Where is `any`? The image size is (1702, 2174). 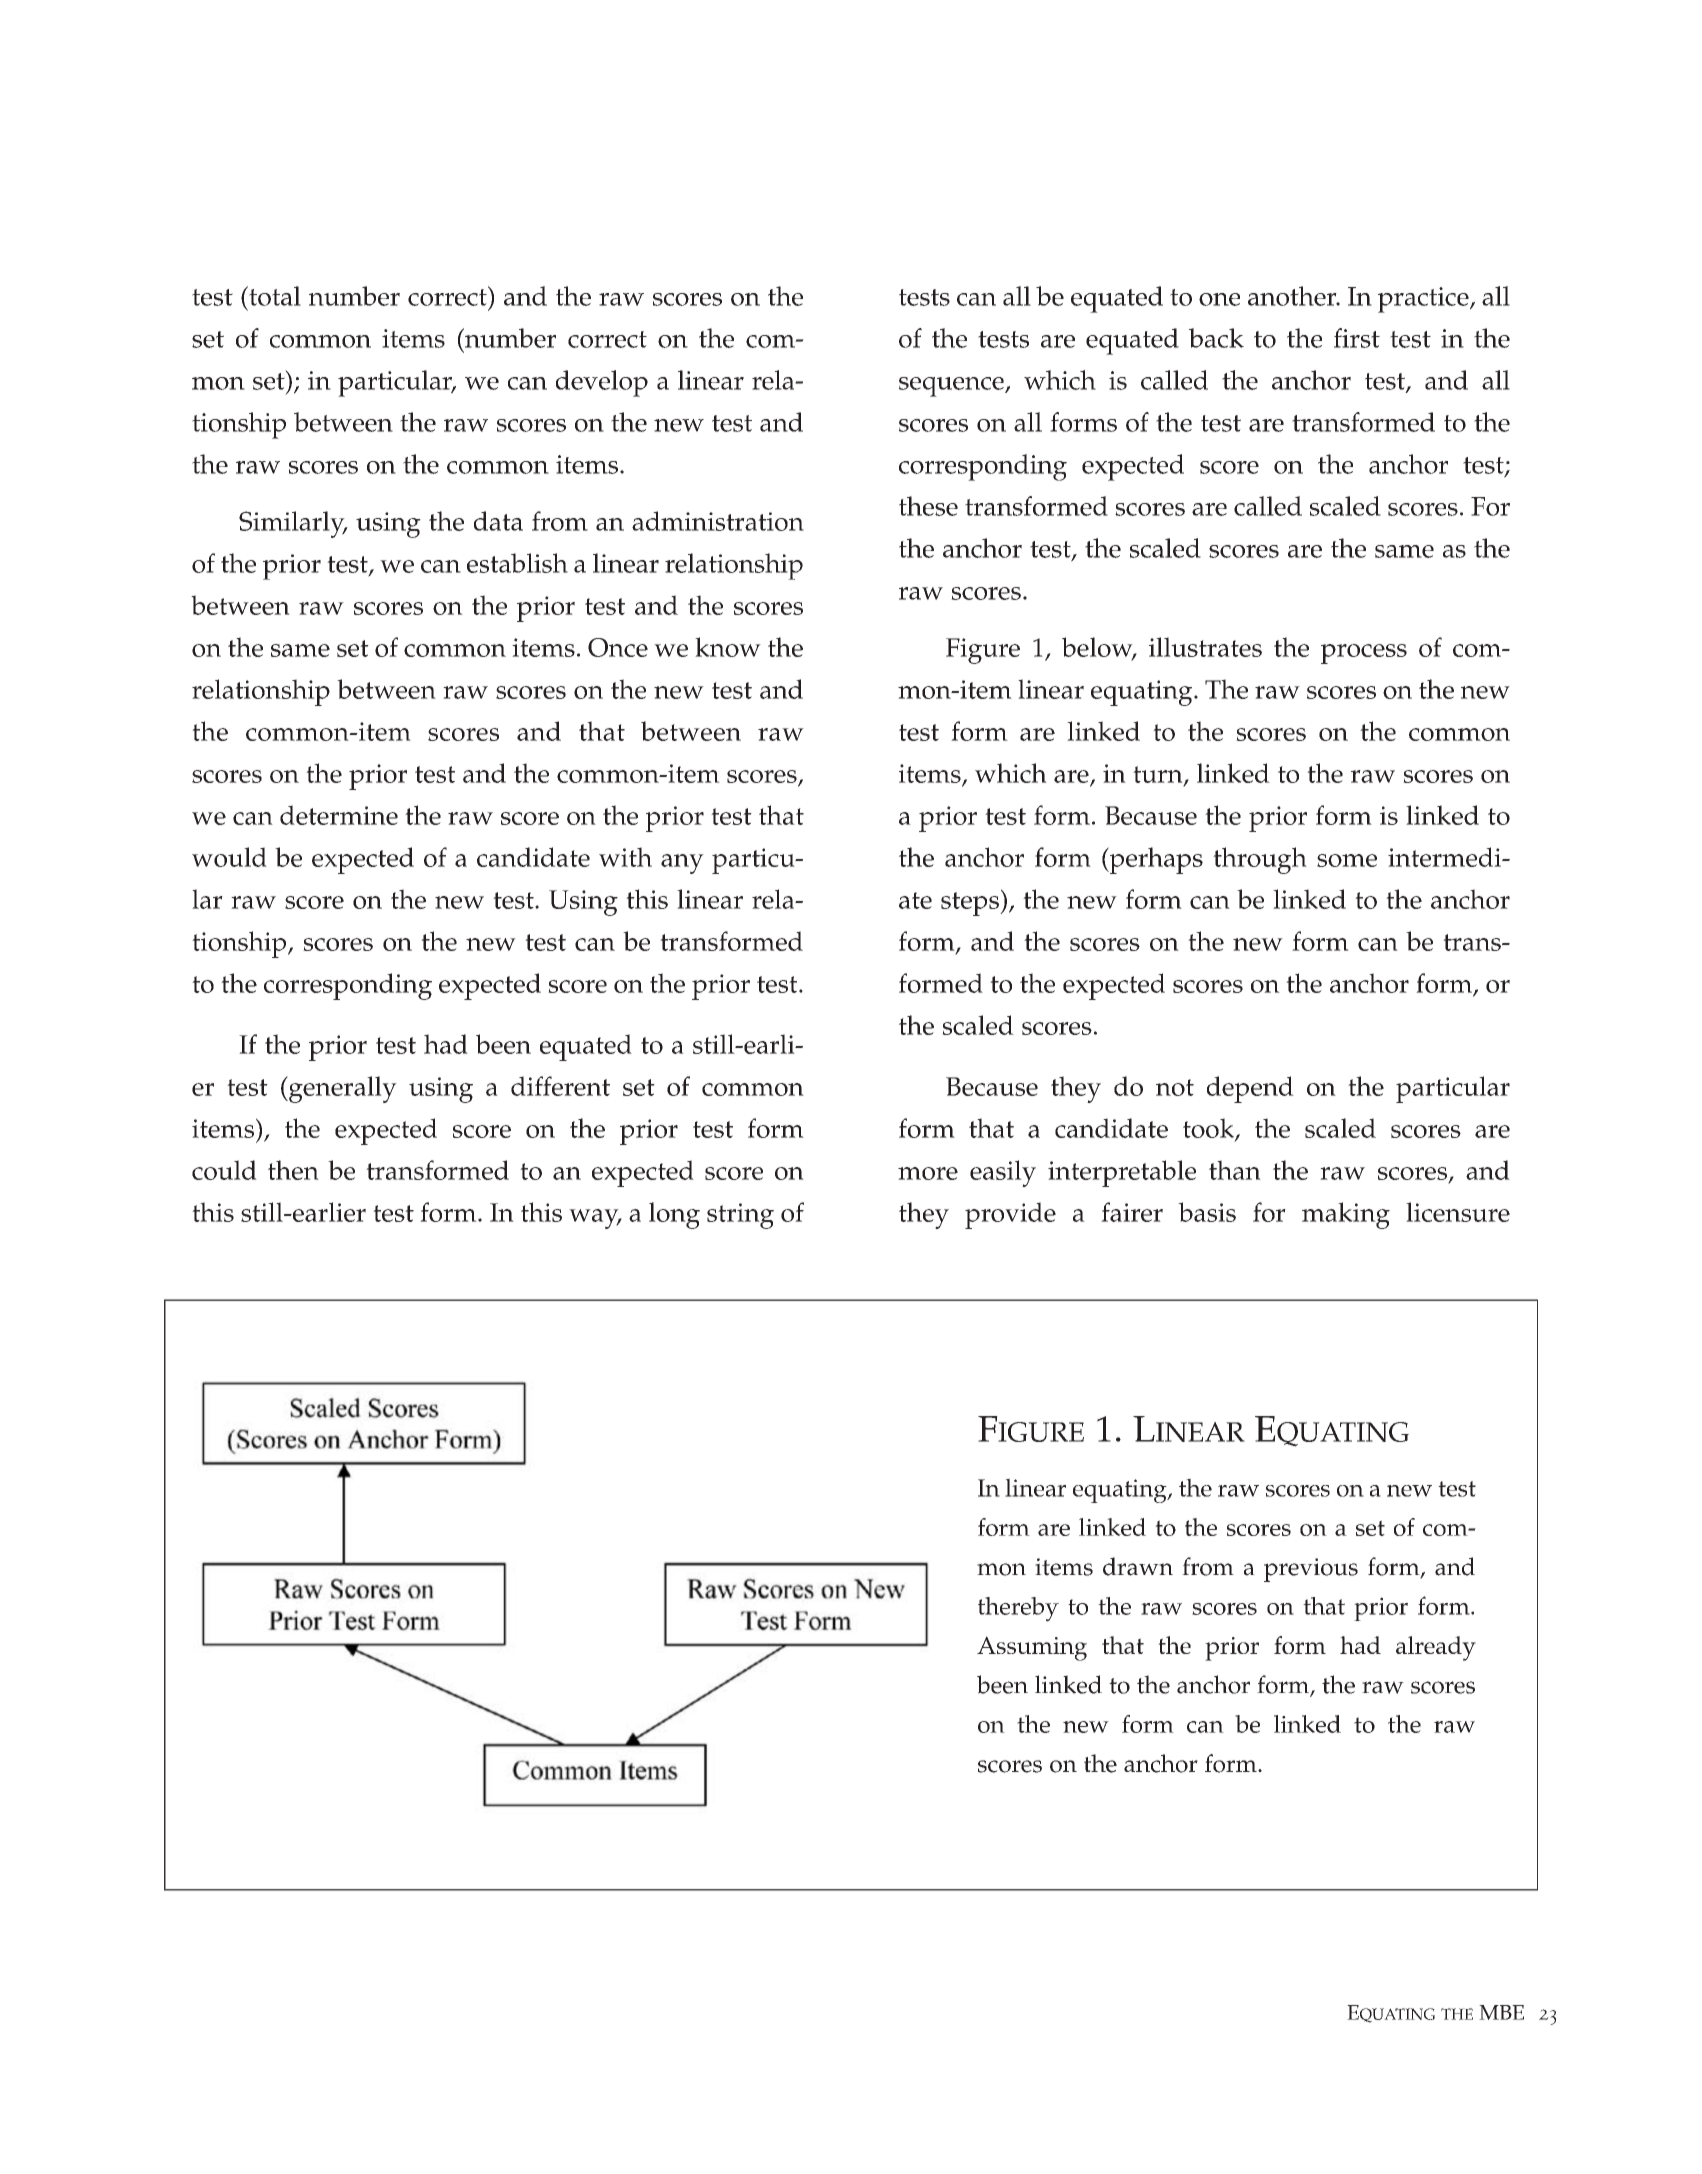 any is located at coordinates (682, 864).
